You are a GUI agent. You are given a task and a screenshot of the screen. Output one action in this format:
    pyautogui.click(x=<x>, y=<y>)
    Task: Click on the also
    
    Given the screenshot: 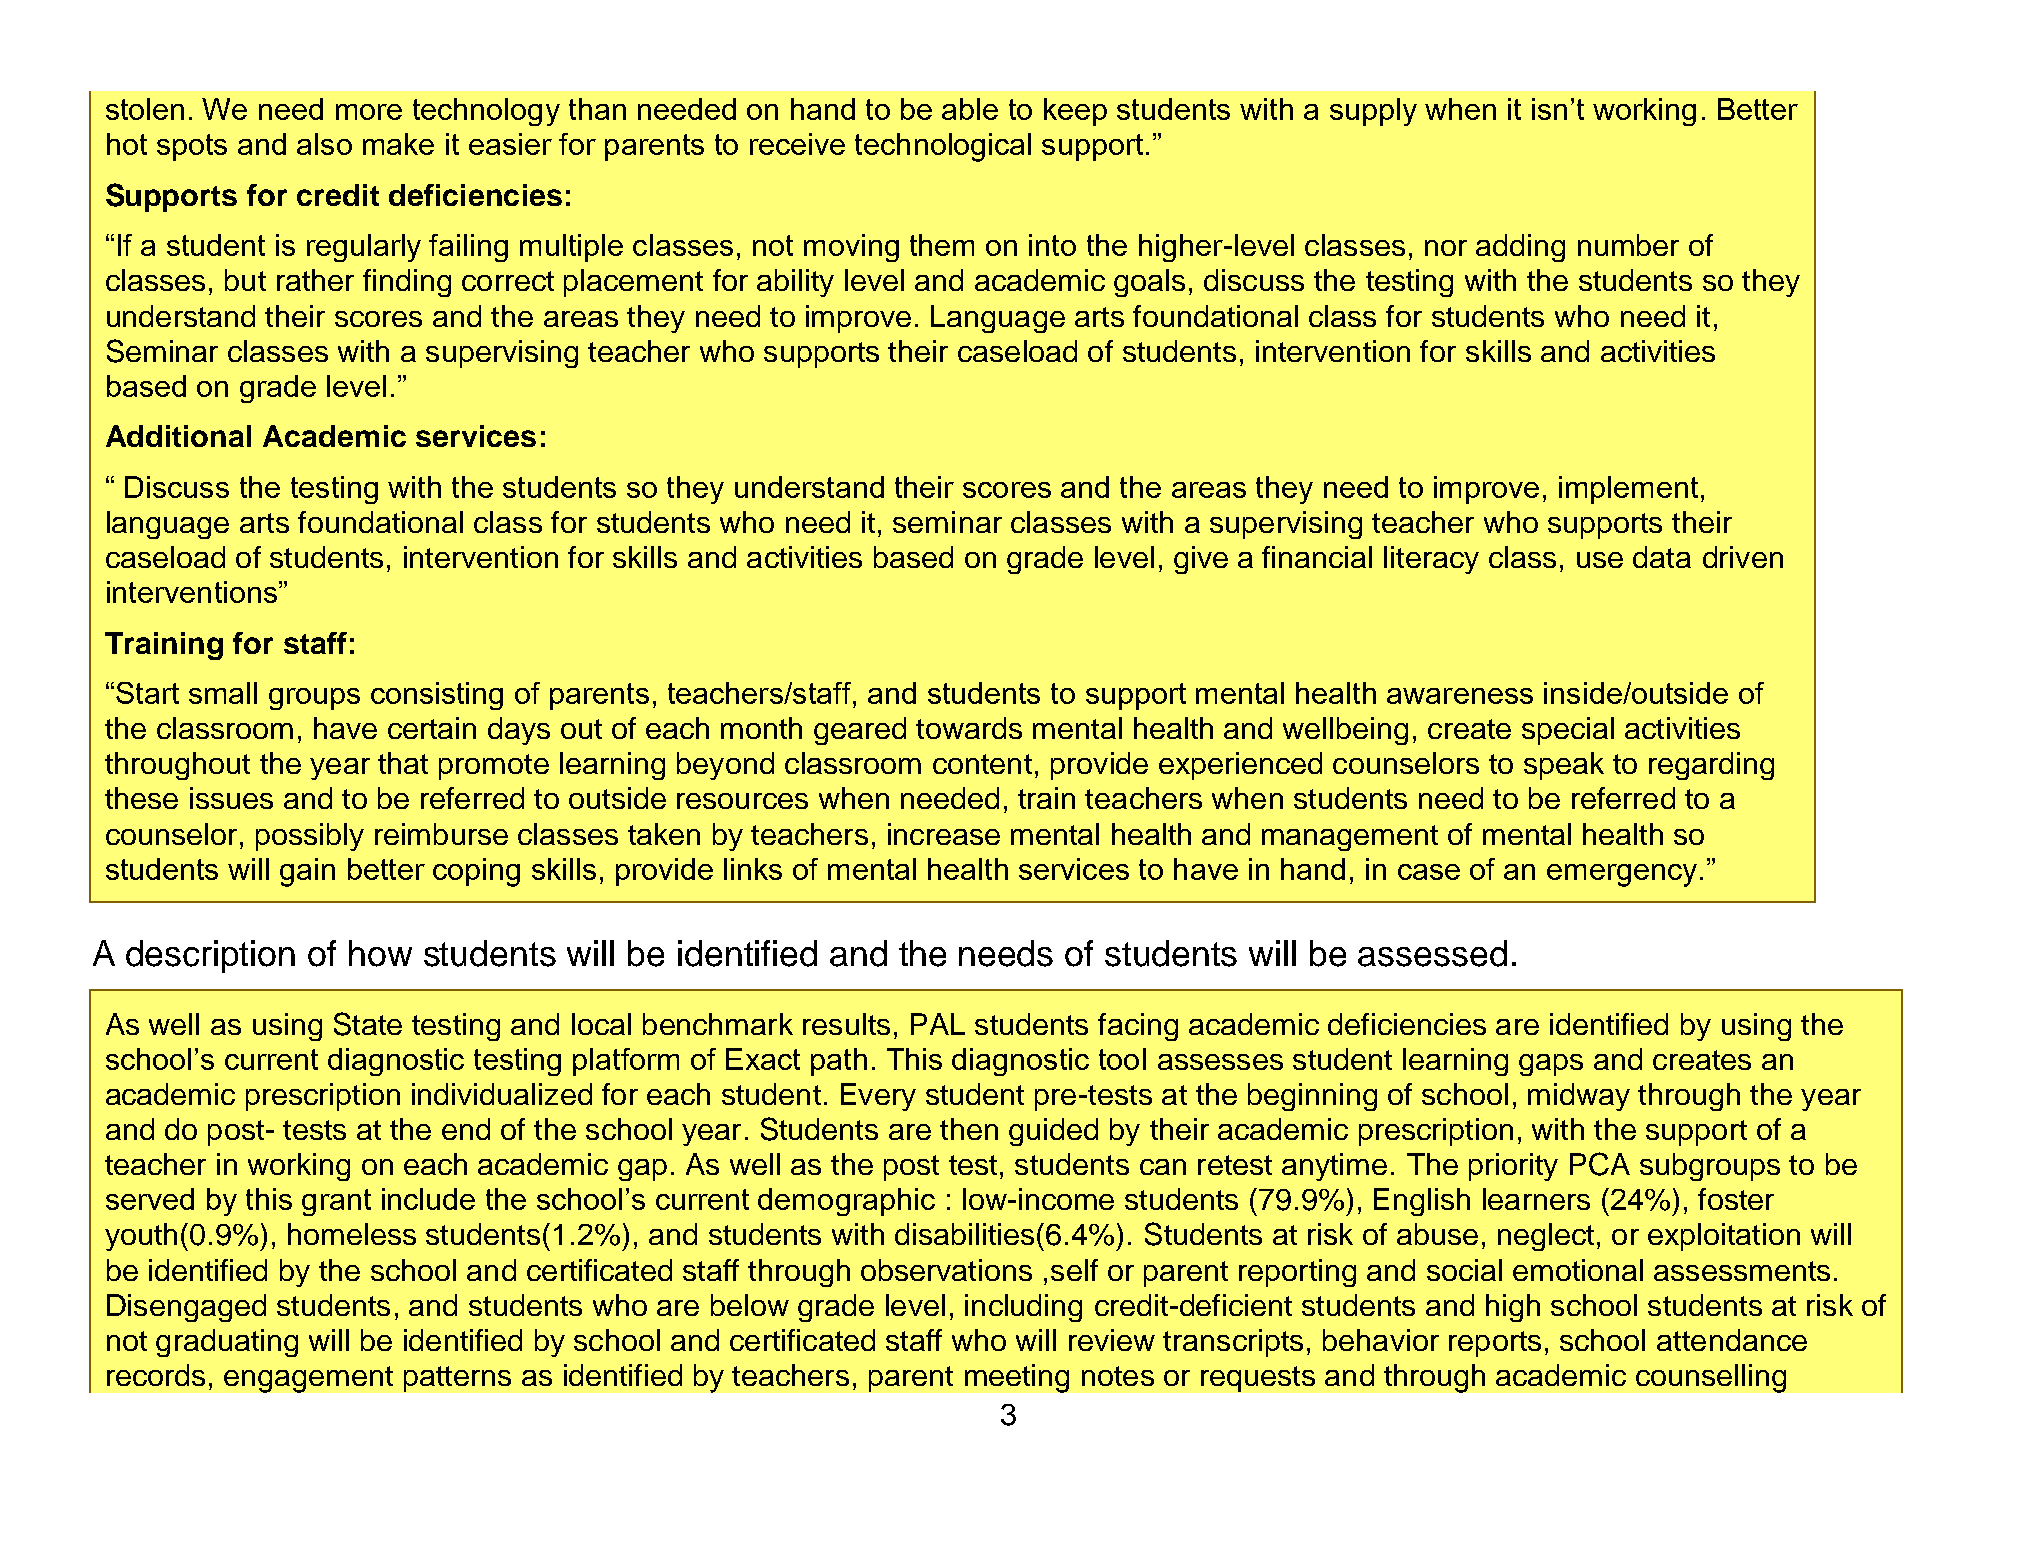 What is the action you would take?
    pyautogui.click(x=324, y=144)
